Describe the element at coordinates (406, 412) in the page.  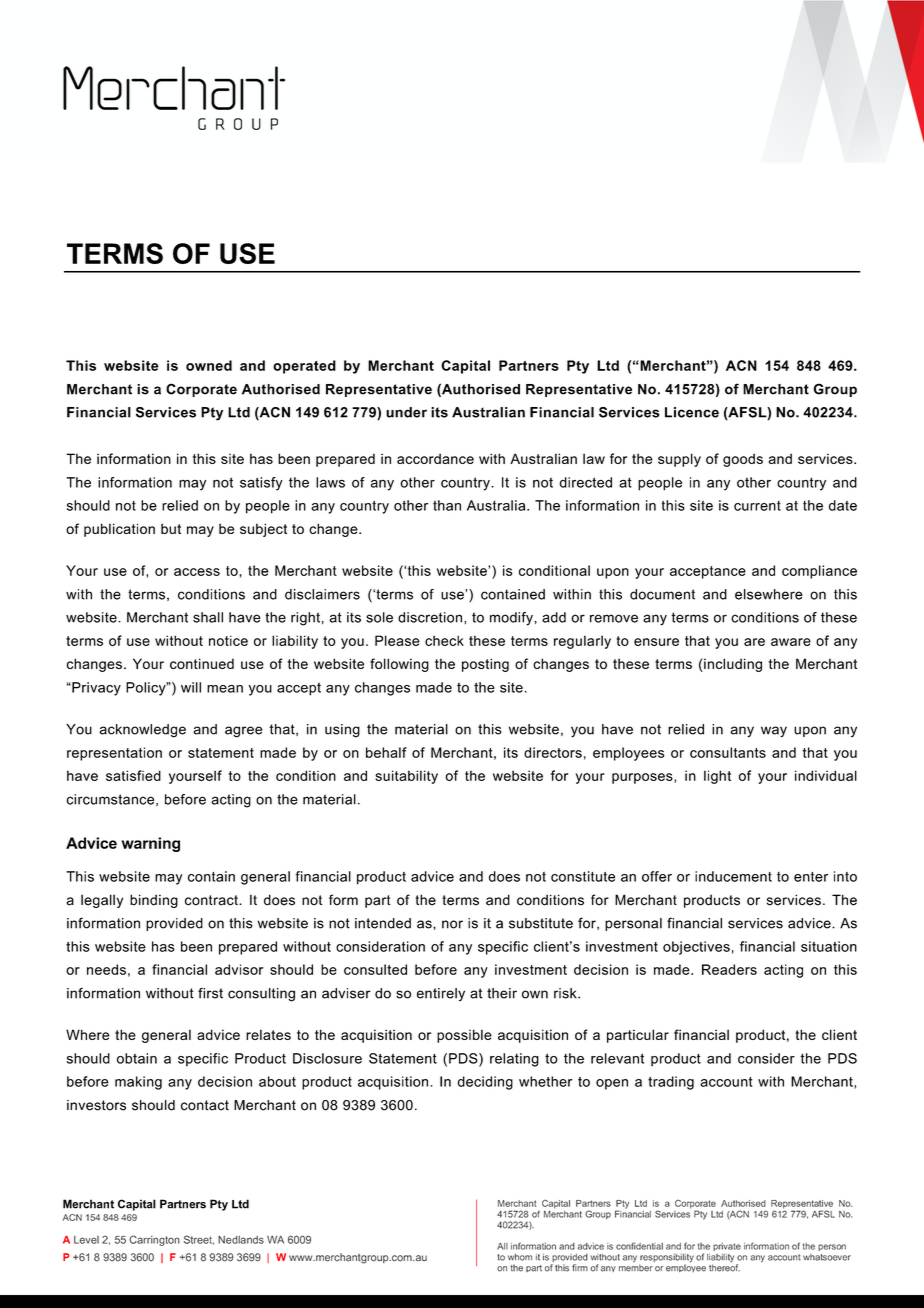
I see `under` at that location.
